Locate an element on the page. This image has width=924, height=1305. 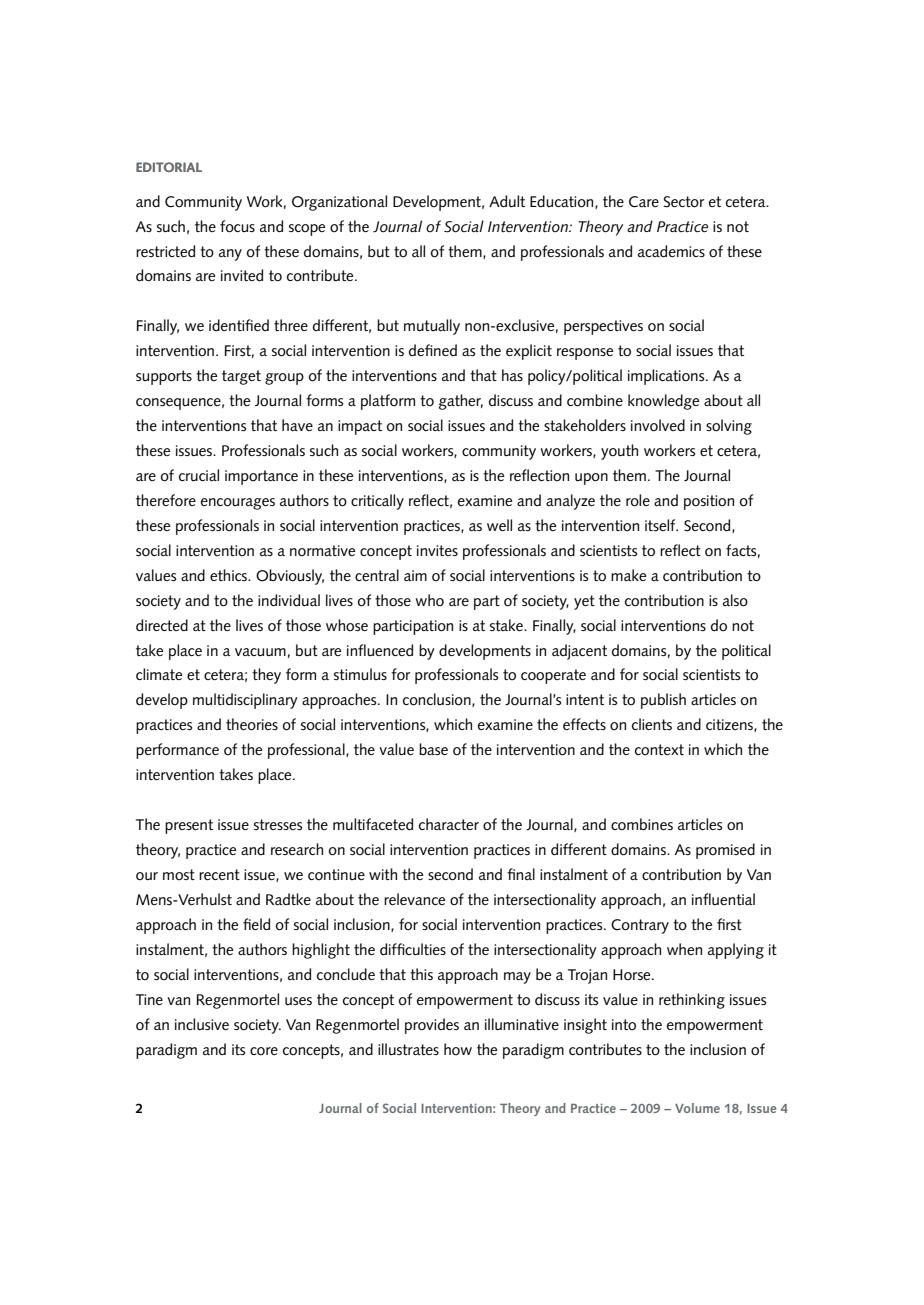
Adult is located at coordinates (507, 201).
